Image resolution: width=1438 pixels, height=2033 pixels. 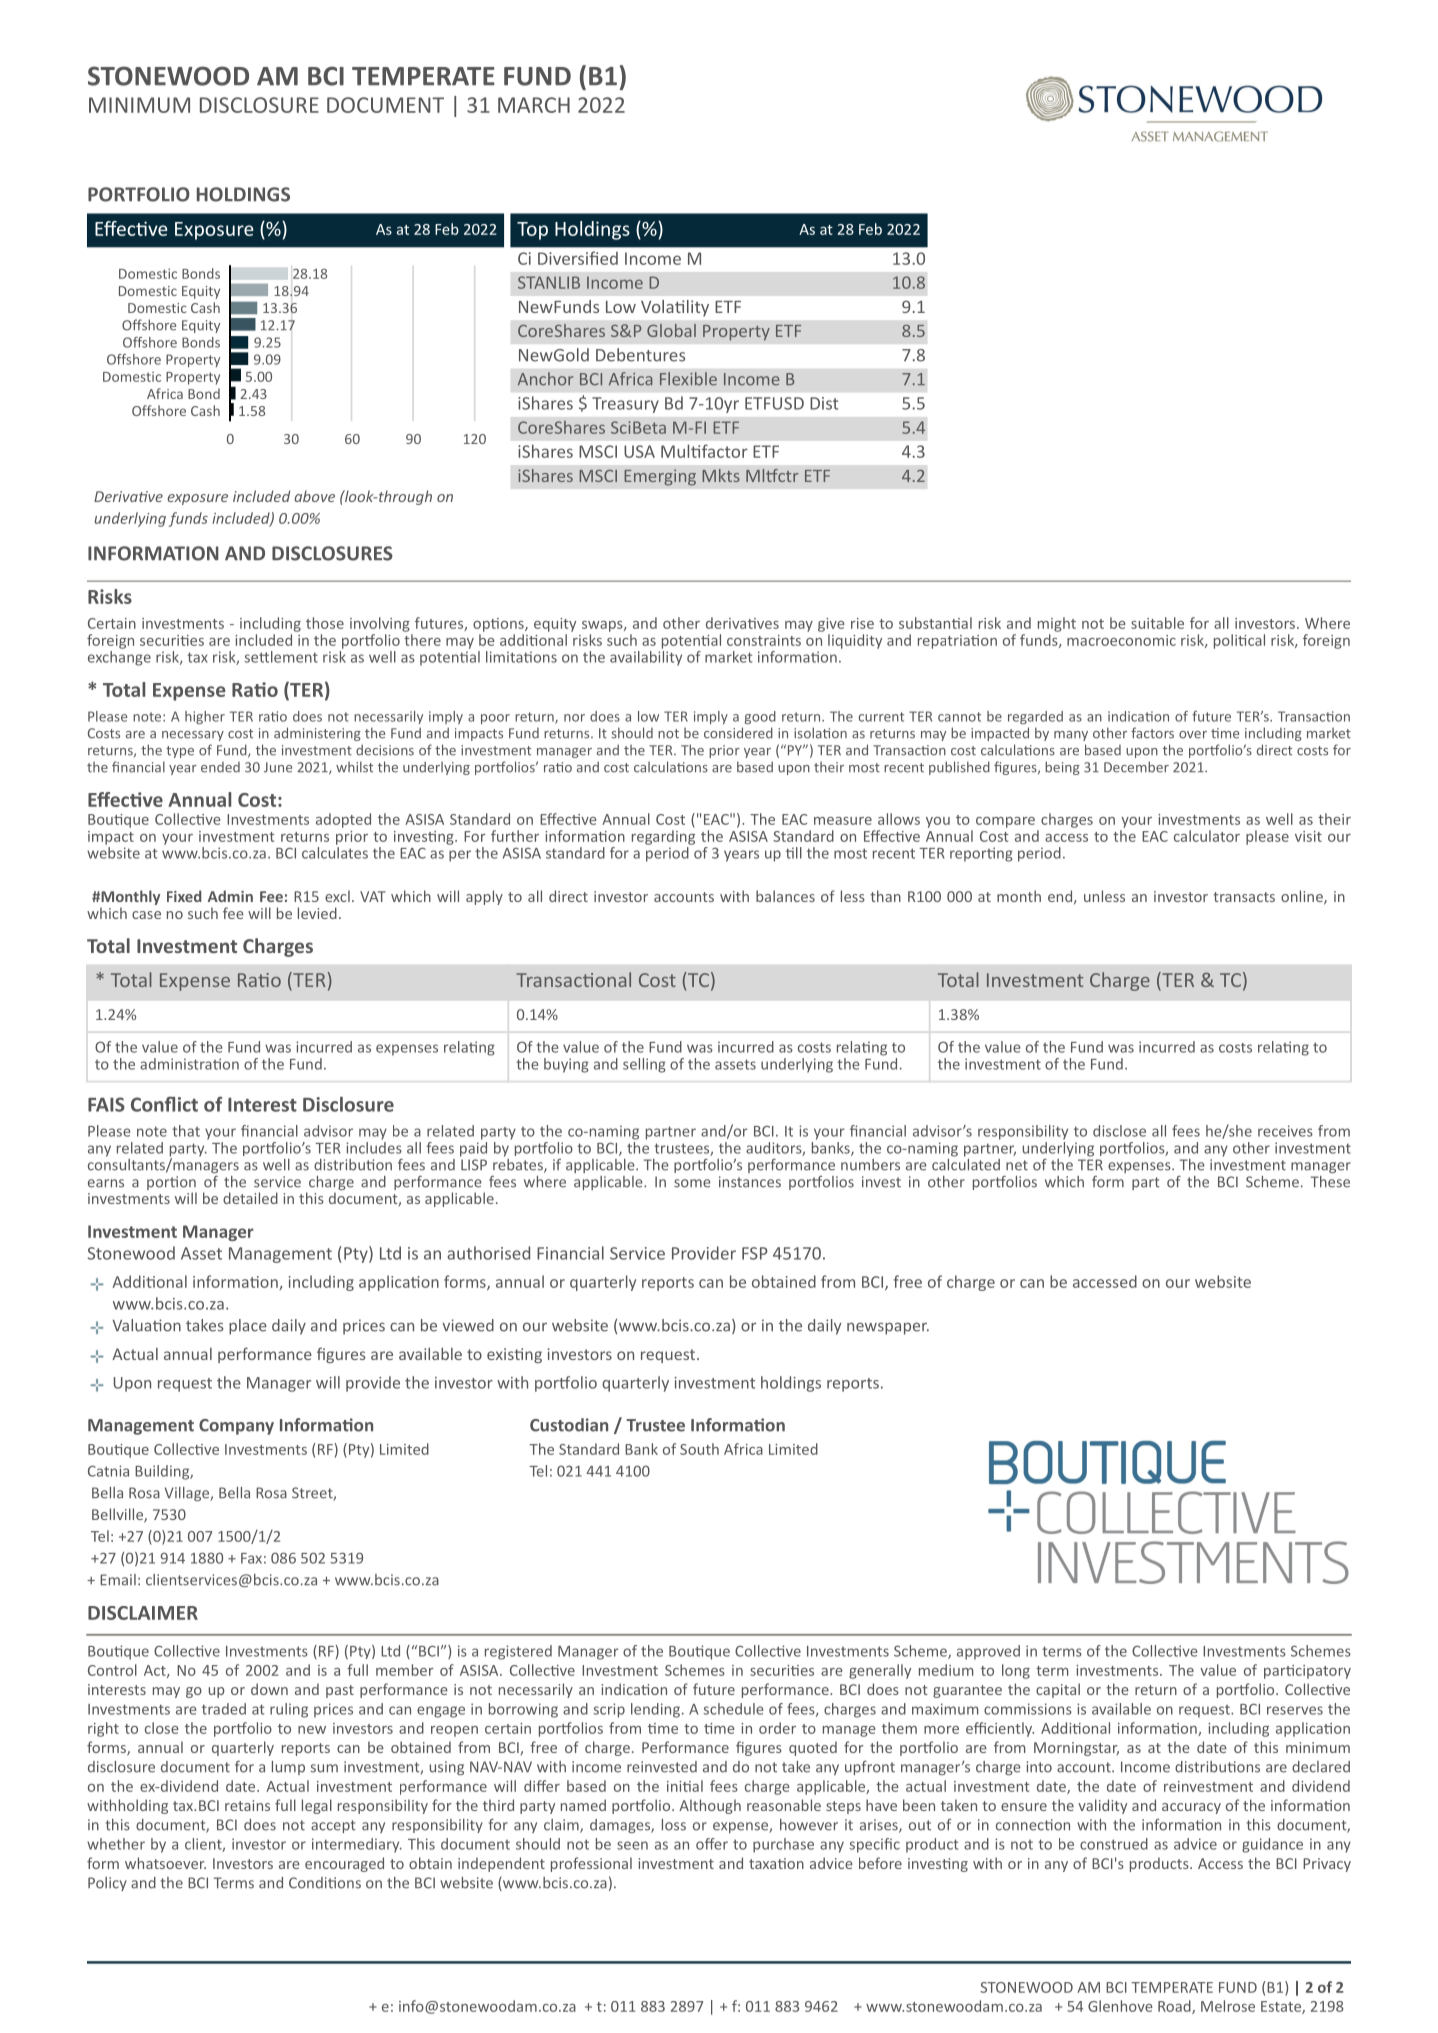 What do you see at coordinates (1285, 1131) in the screenshot?
I see `receives` at bounding box center [1285, 1131].
